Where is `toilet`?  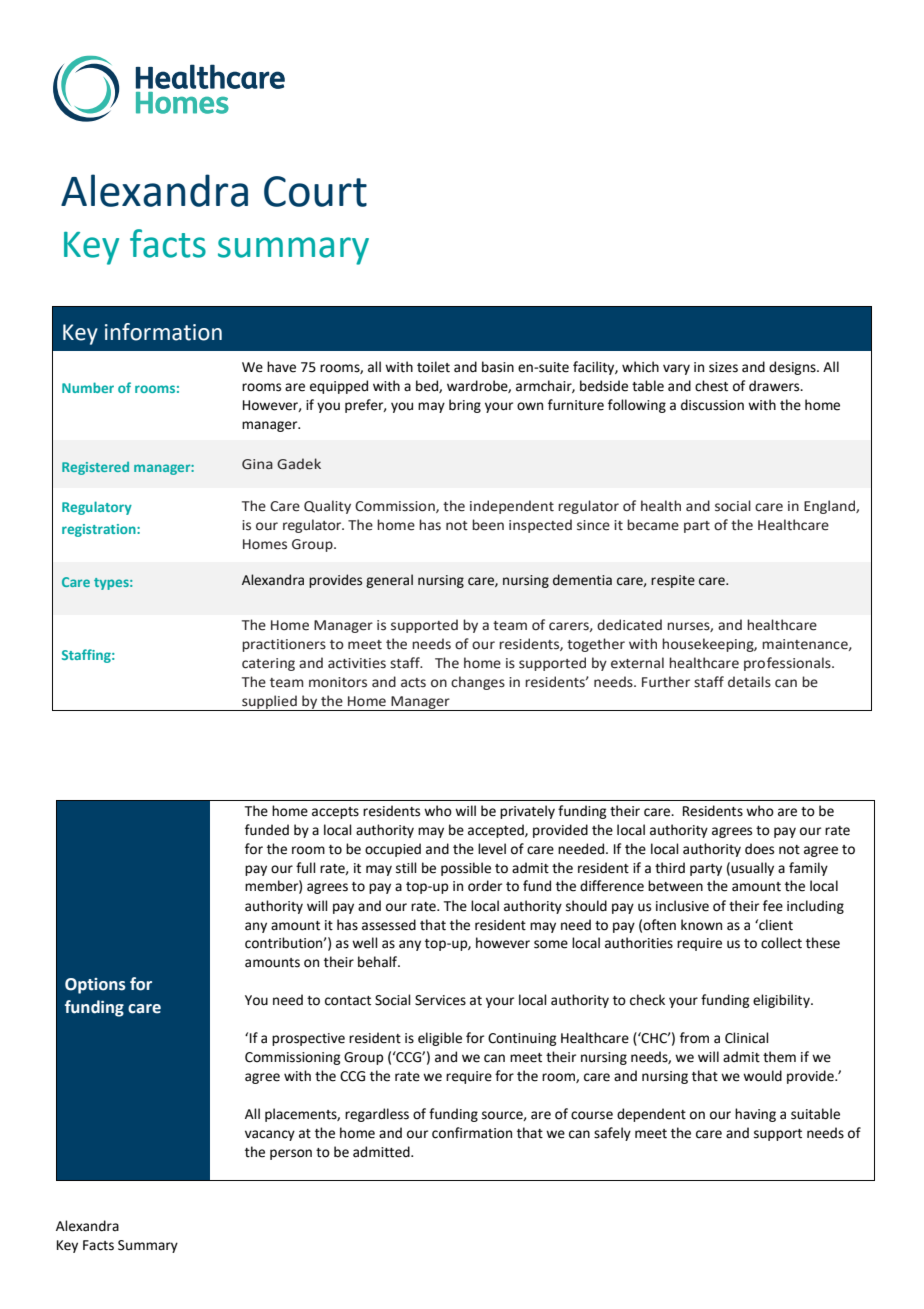
toilet is located at coordinates (433, 367).
